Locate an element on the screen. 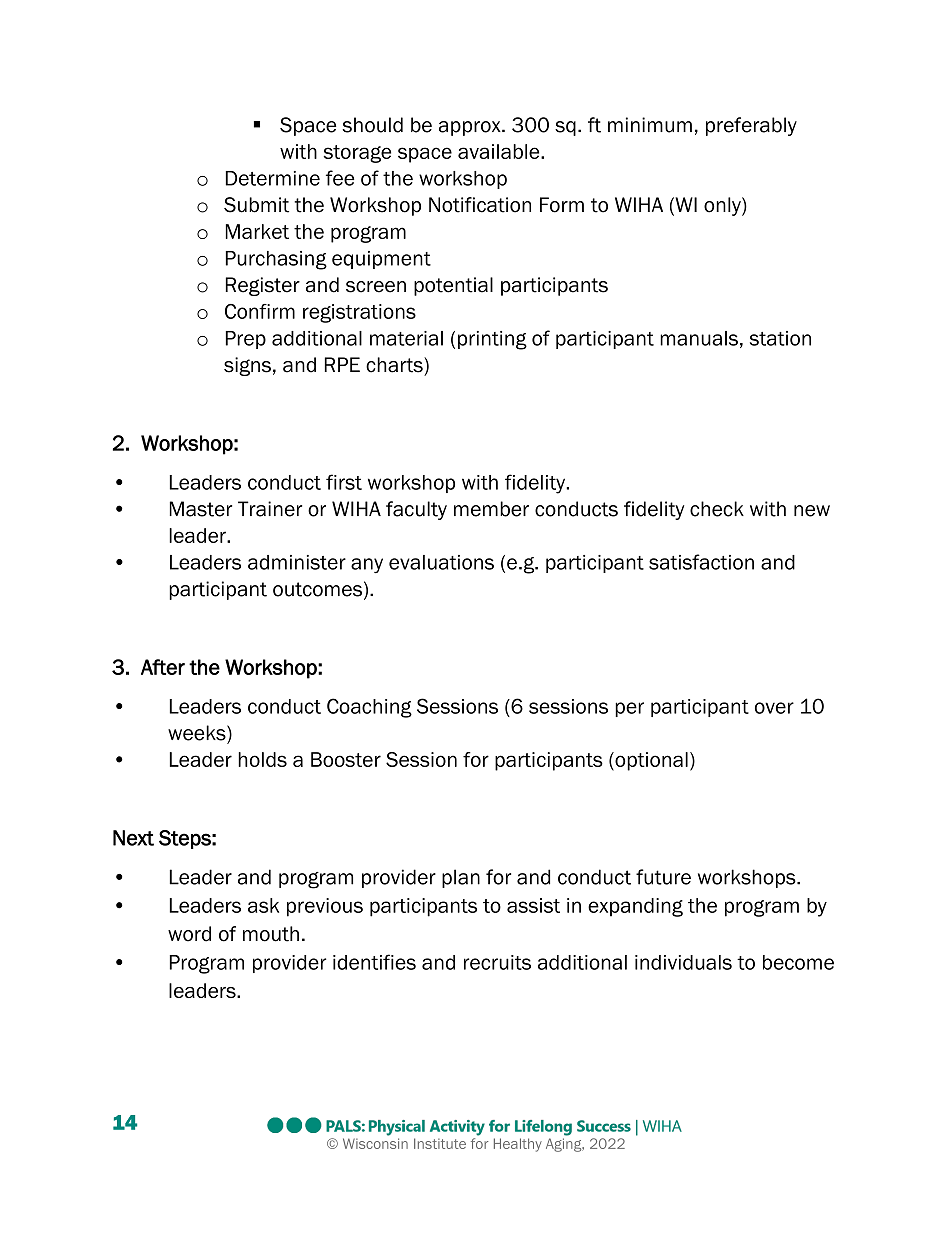  manuals is located at coordinates (699, 338).
